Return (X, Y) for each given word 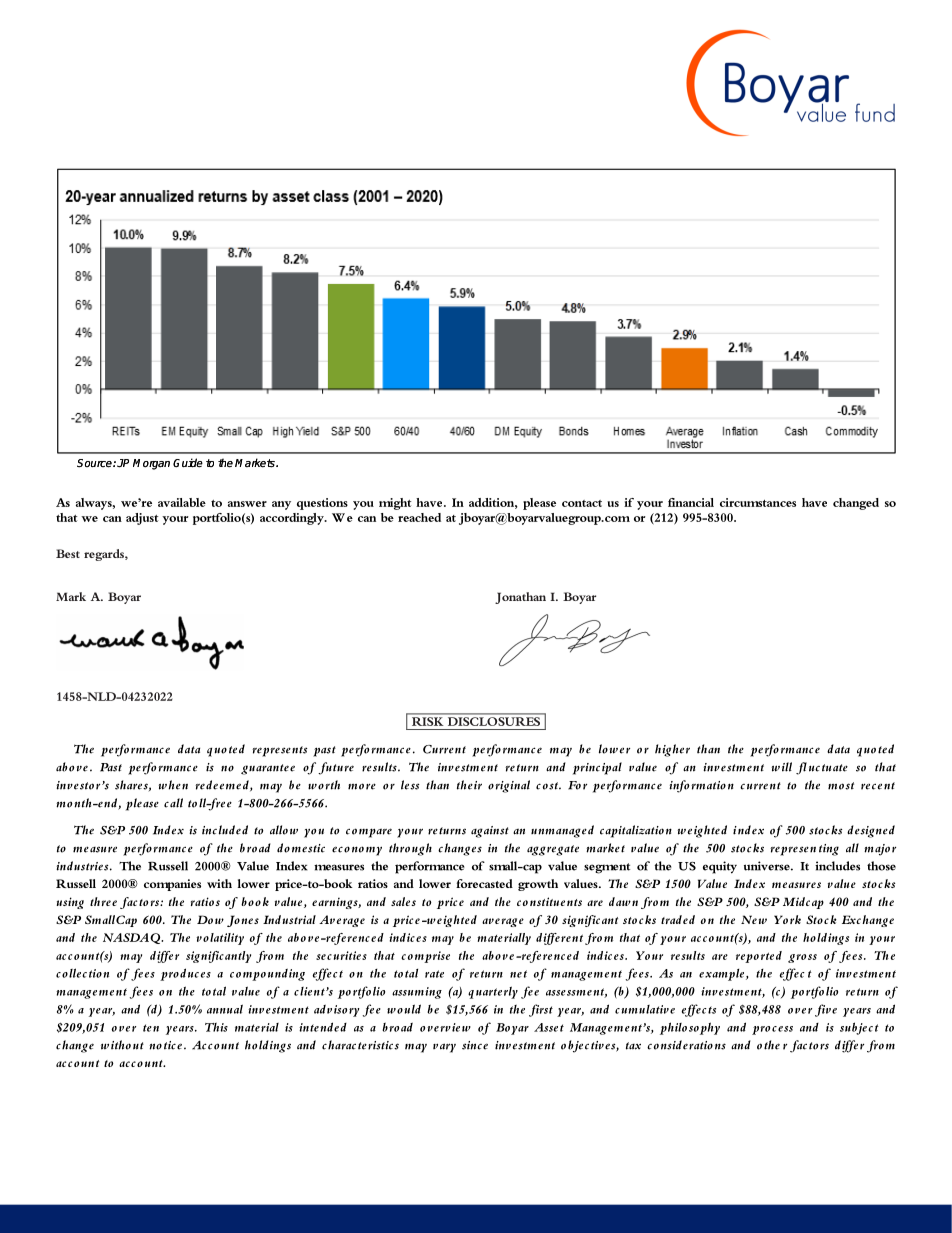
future (336, 768)
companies (172, 885)
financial (691, 502)
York (787, 919)
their (469, 785)
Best (68, 553)
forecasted (484, 883)
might (395, 504)
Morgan (151, 464)
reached (419, 517)
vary (444, 1048)
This (216, 1027)
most (841, 786)
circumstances (758, 502)
